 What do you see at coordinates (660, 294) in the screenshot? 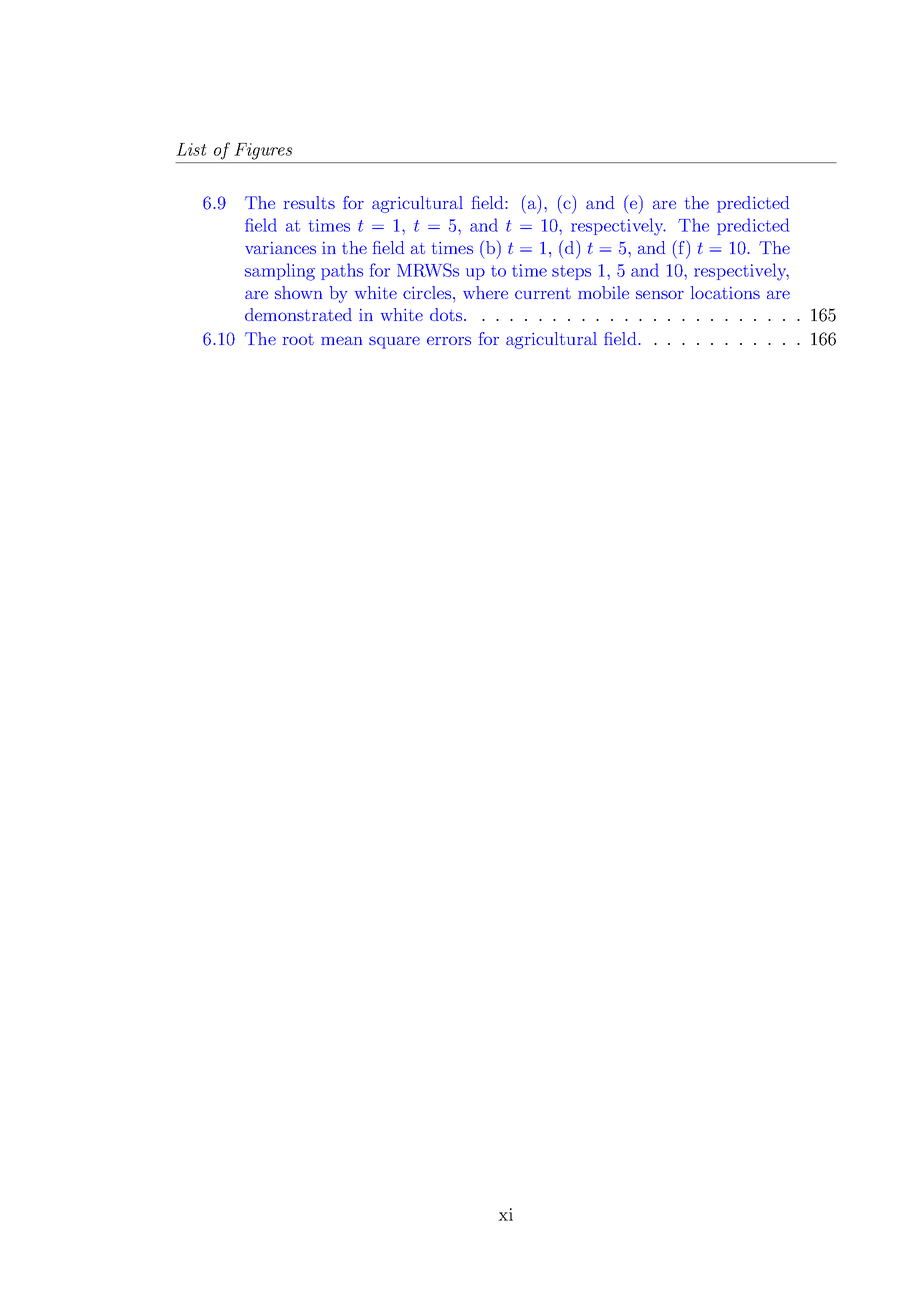
I see `sensor` at bounding box center [660, 294].
